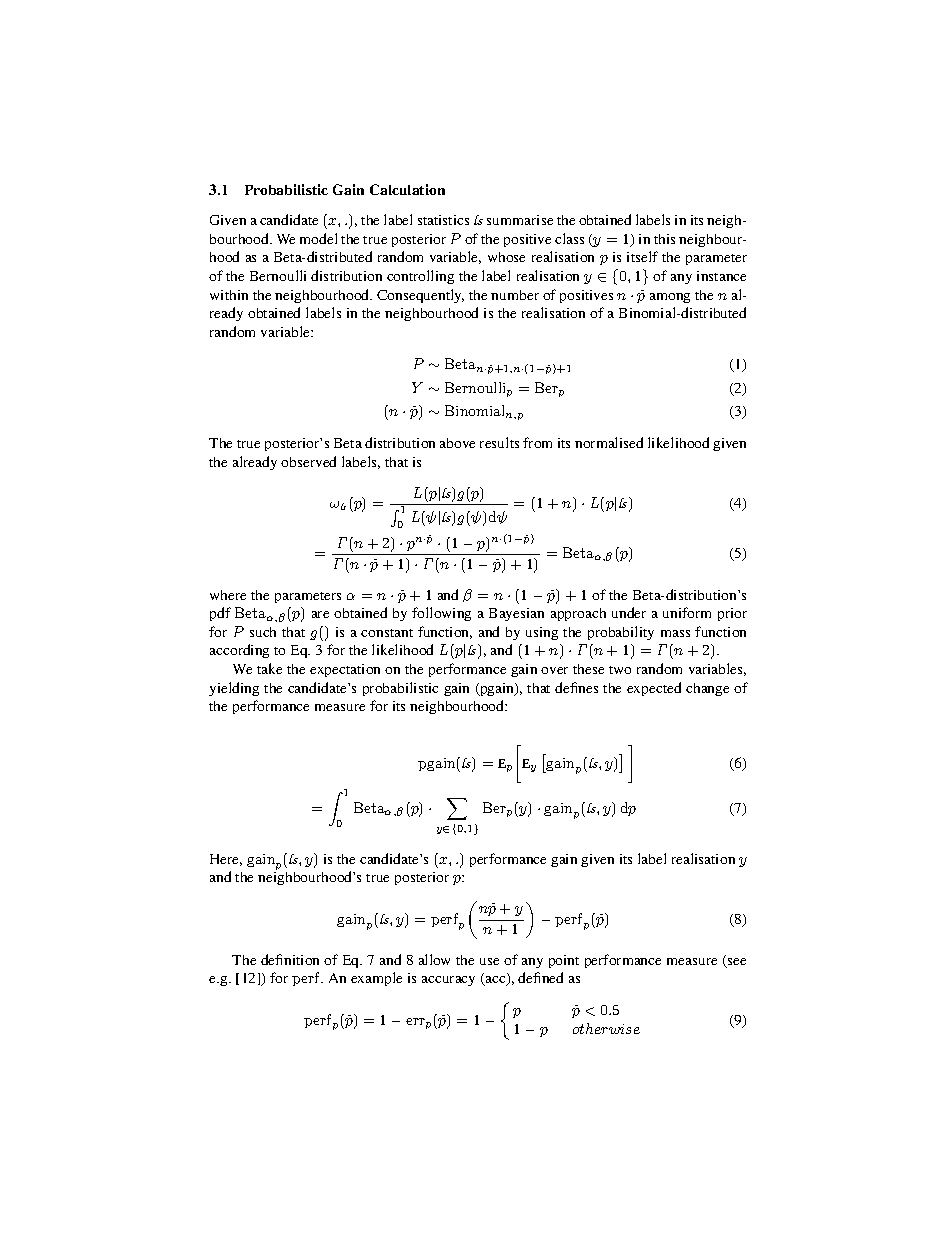  What do you see at coordinates (664, 239) in the image?
I see `this` at bounding box center [664, 239].
